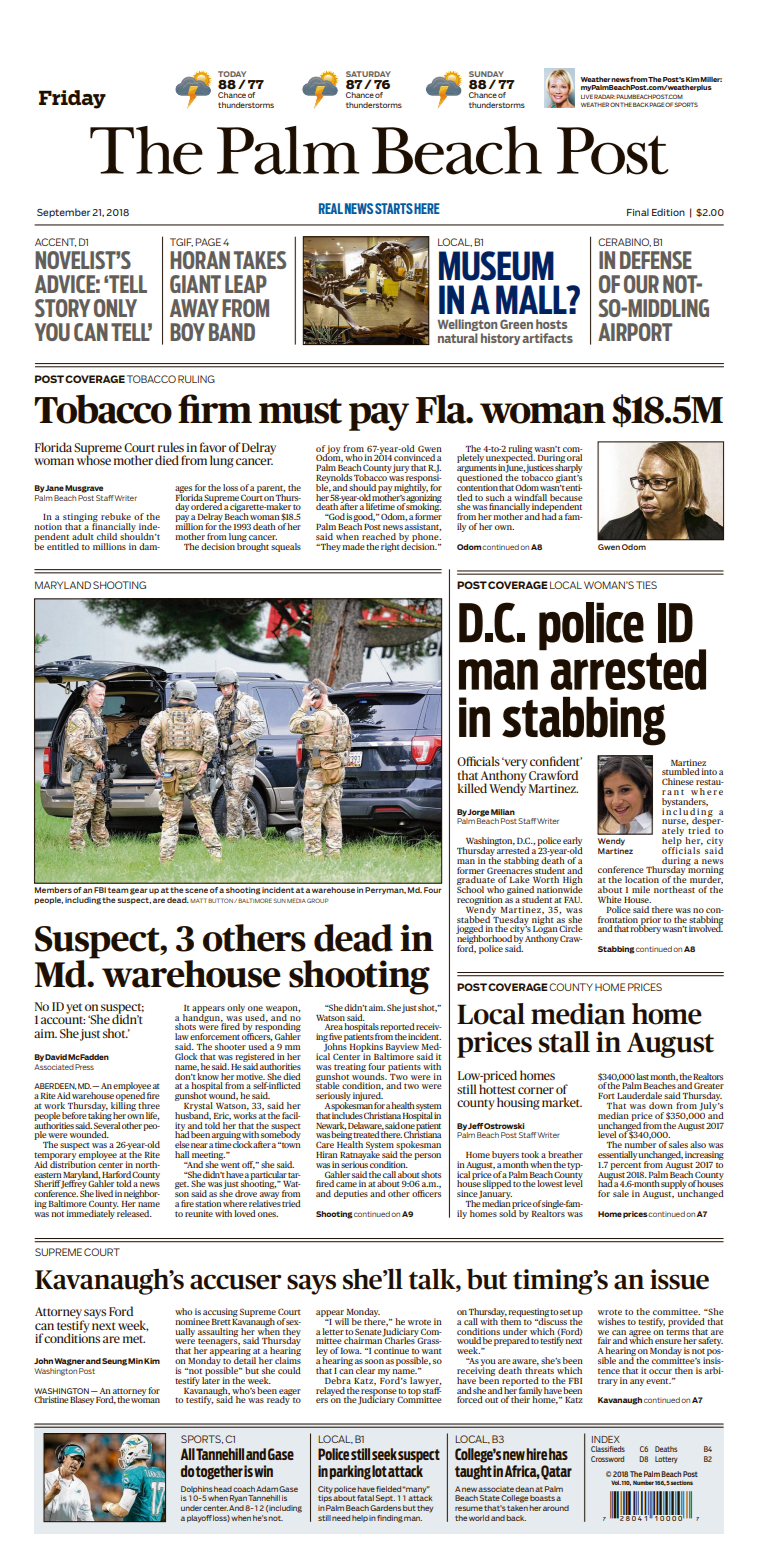 The width and height of the screenshot is (758, 1568). Describe the element at coordinates (72, 99) in the screenshot. I see `Friday` at that location.
